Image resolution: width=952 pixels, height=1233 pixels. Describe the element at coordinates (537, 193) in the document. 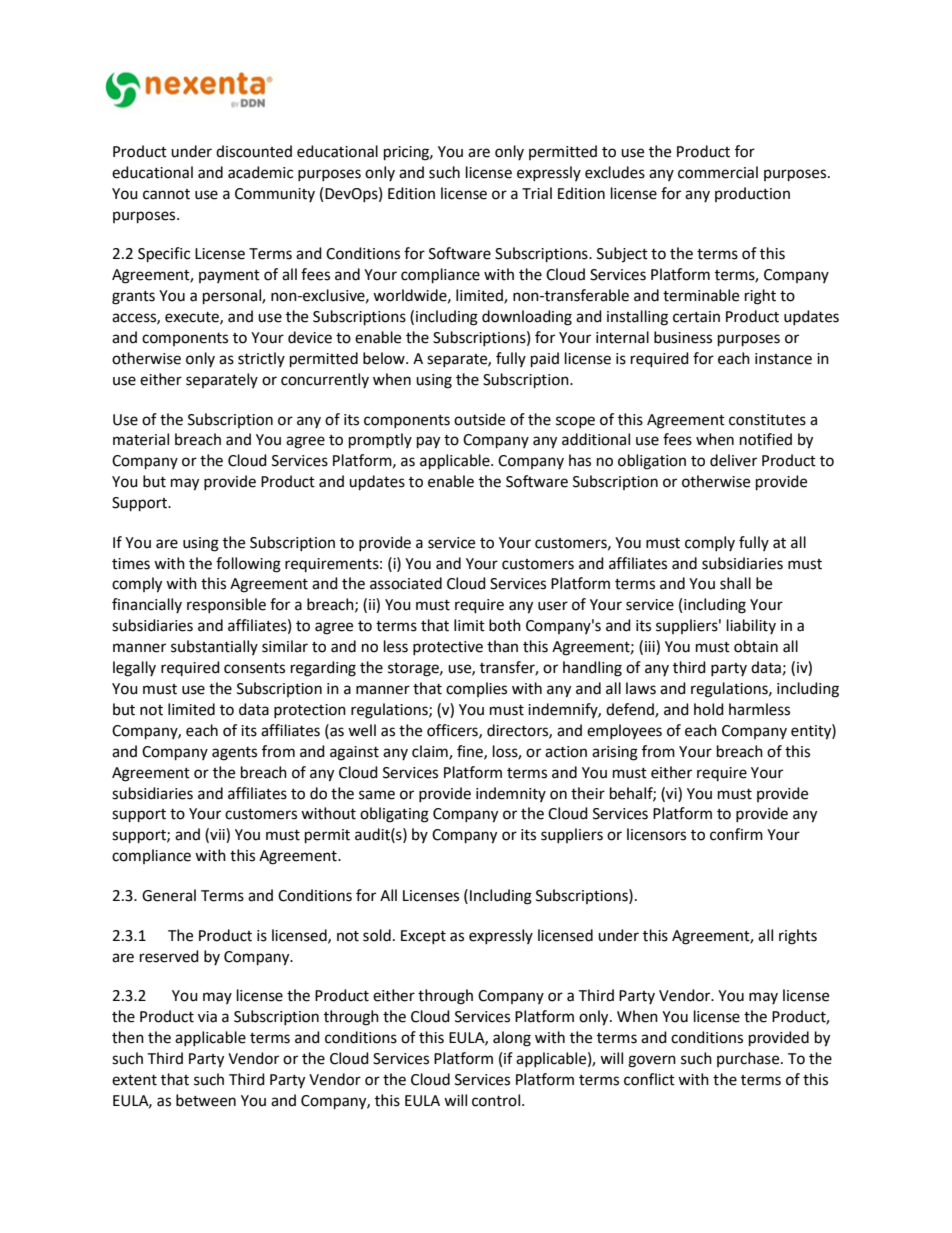

I see `Trial` at that location.
